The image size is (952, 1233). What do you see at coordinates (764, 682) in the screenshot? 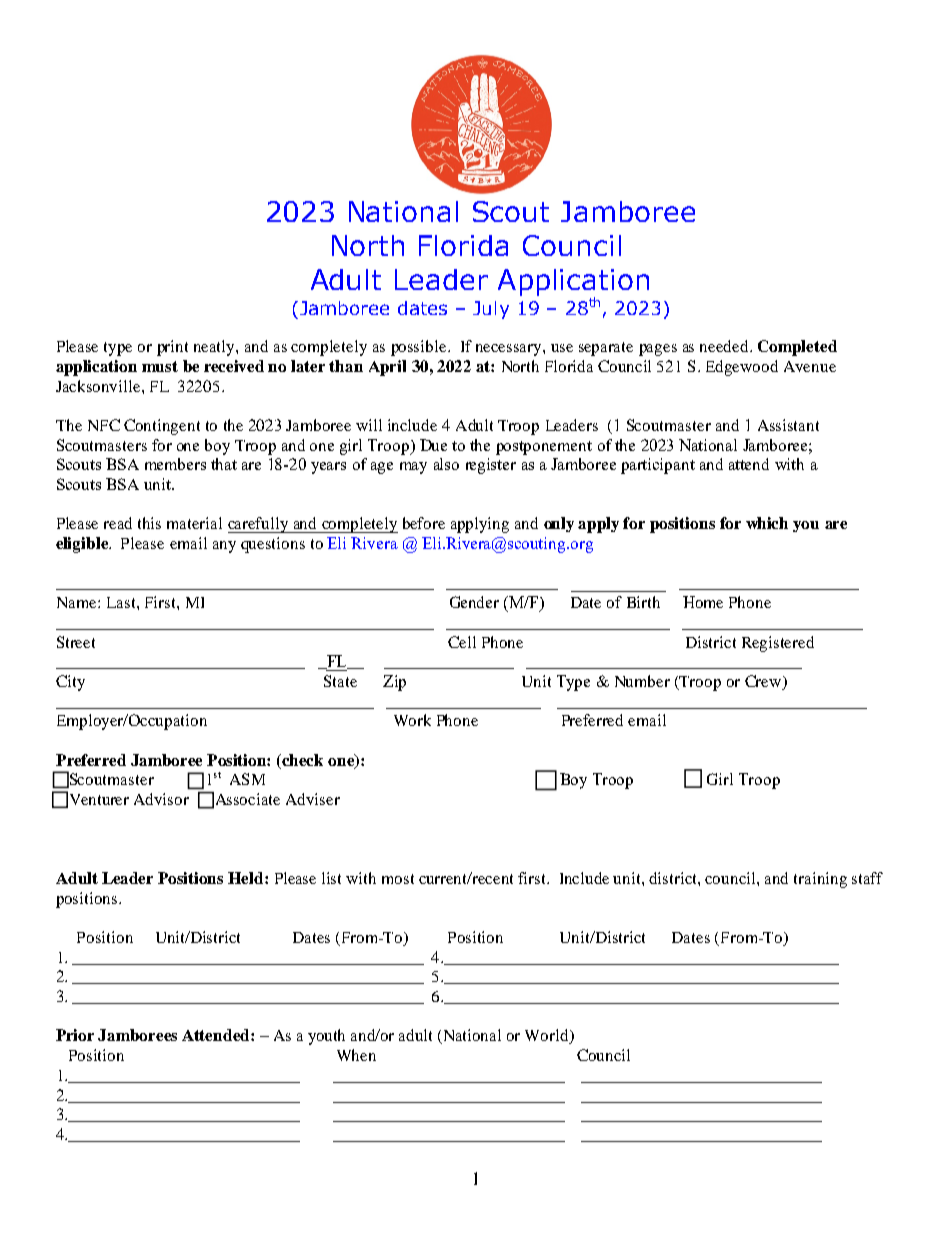
I see `Crew` at bounding box center [764, 682].
